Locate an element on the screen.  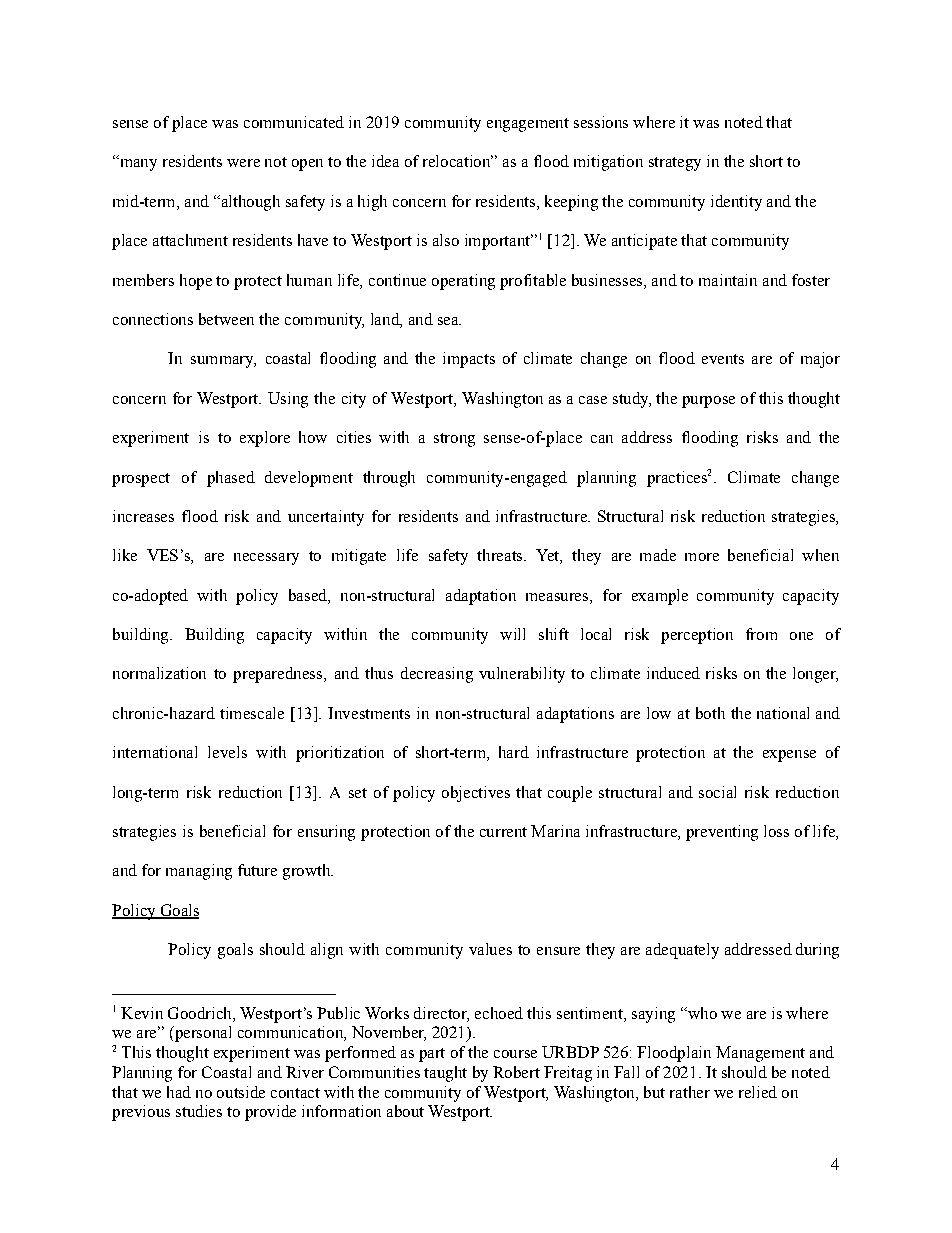
more is located at coordinates (702, 557).
